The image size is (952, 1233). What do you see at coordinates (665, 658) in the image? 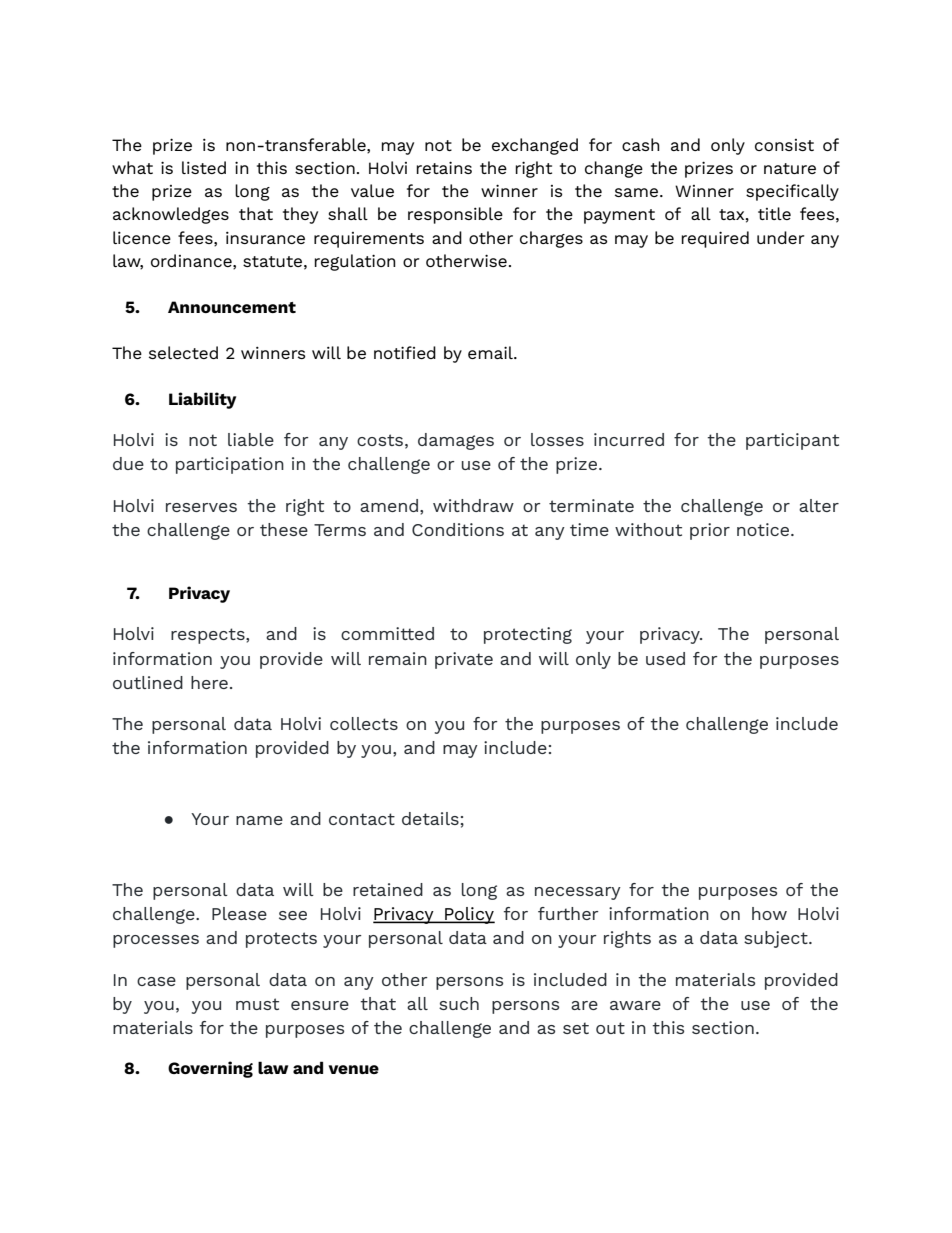
I see `used` at bounding box center [665, 658].
